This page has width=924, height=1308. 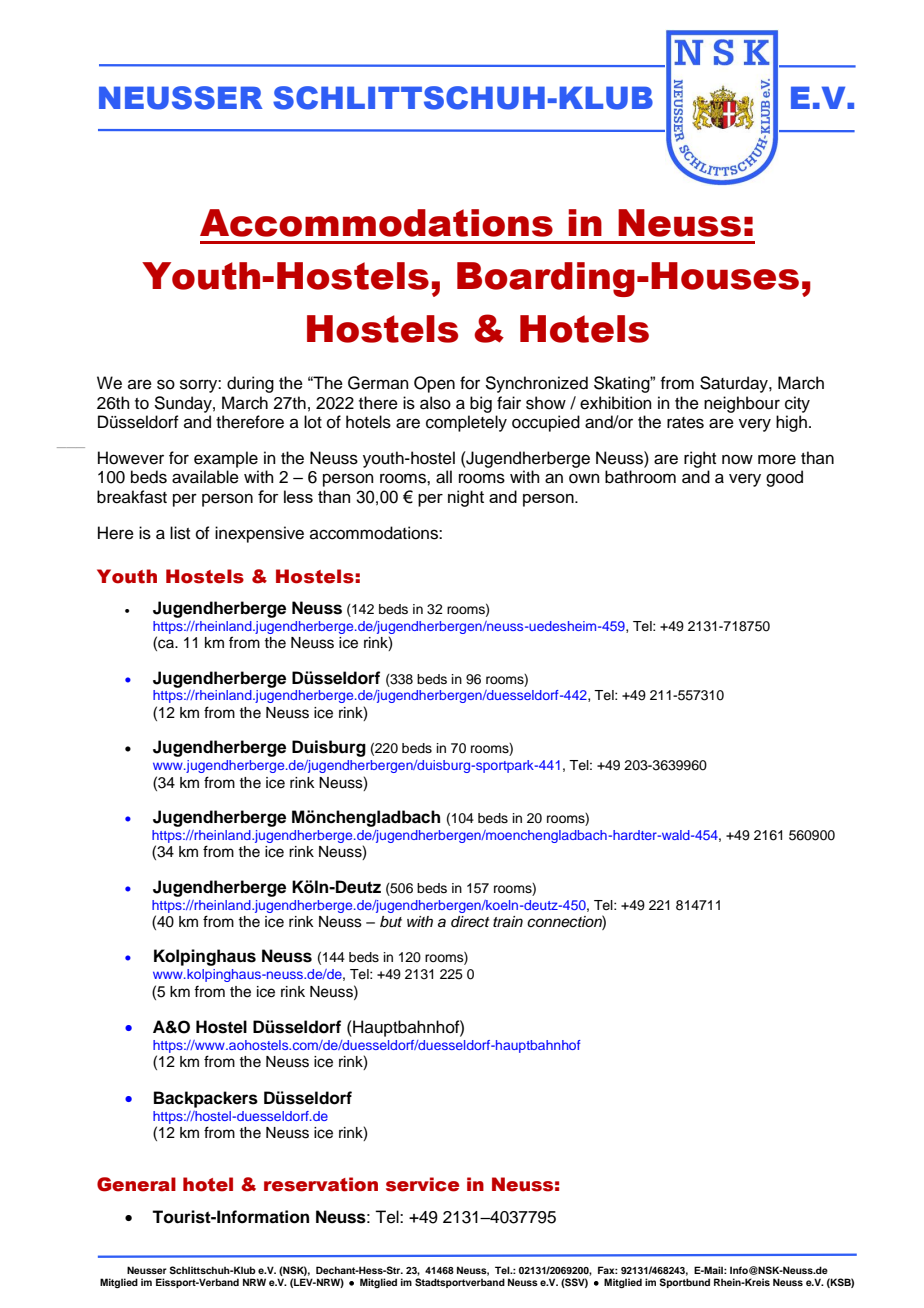 I want to click on good, so click(x=784, y=478).
